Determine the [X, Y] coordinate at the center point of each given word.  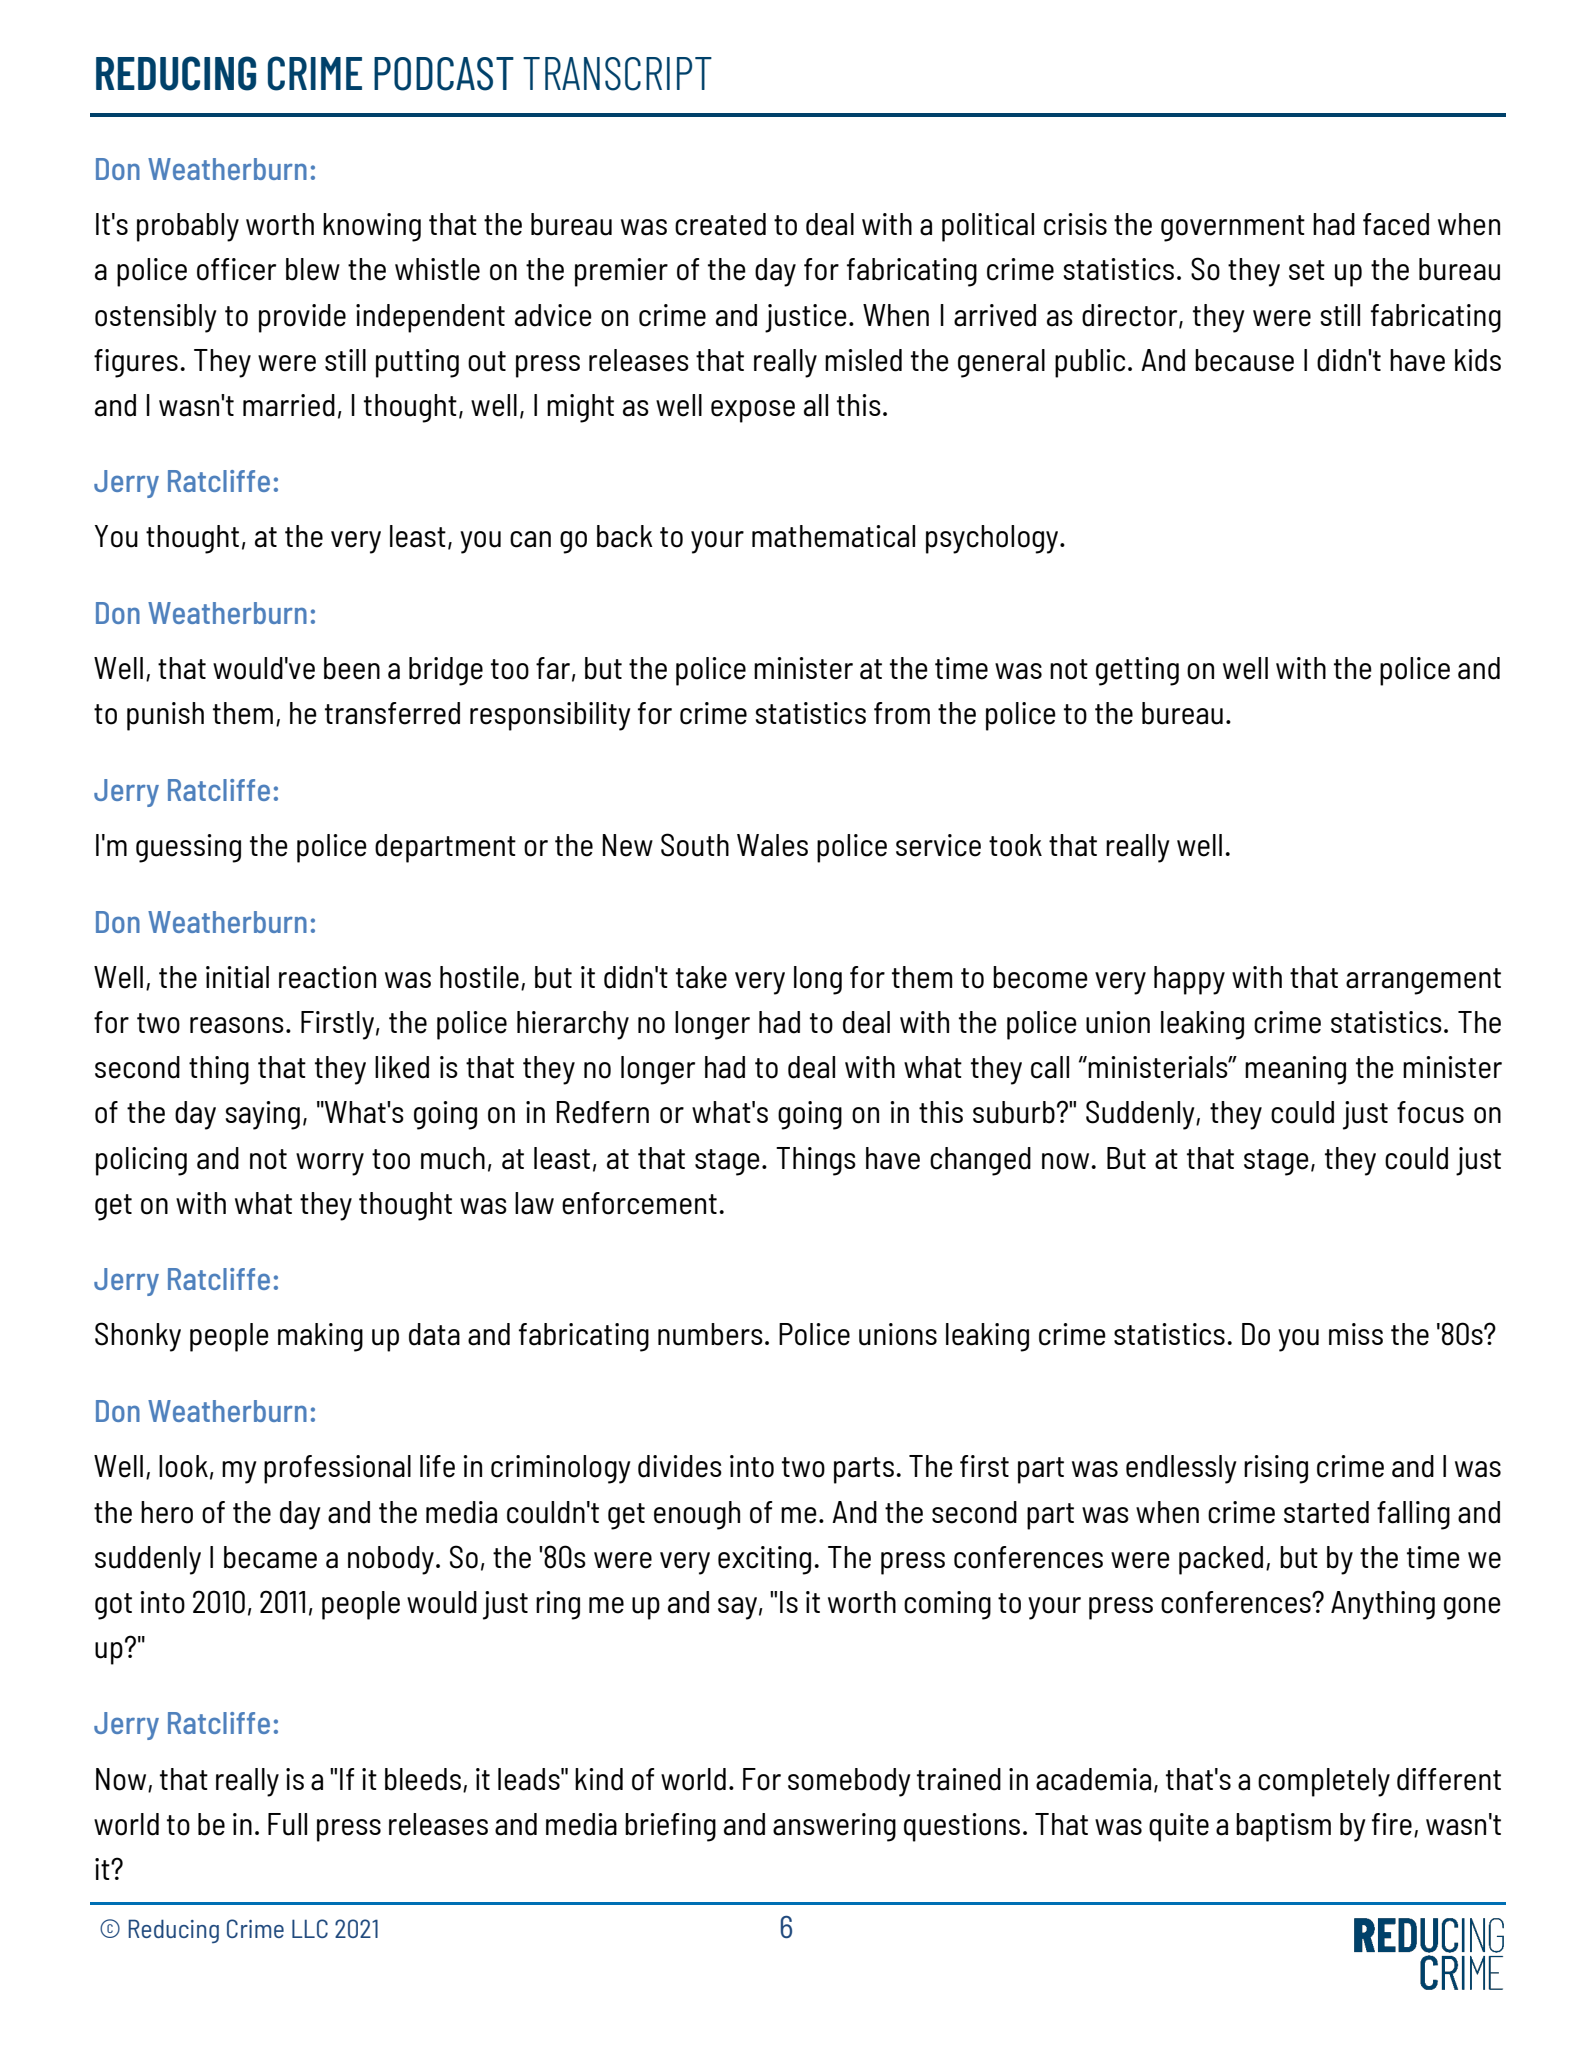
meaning [1295, 1070]
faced [1396, 224]
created [720, 224]
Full [287, 1824]
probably [188, 227]
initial [237, 977]
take [701, 977]
